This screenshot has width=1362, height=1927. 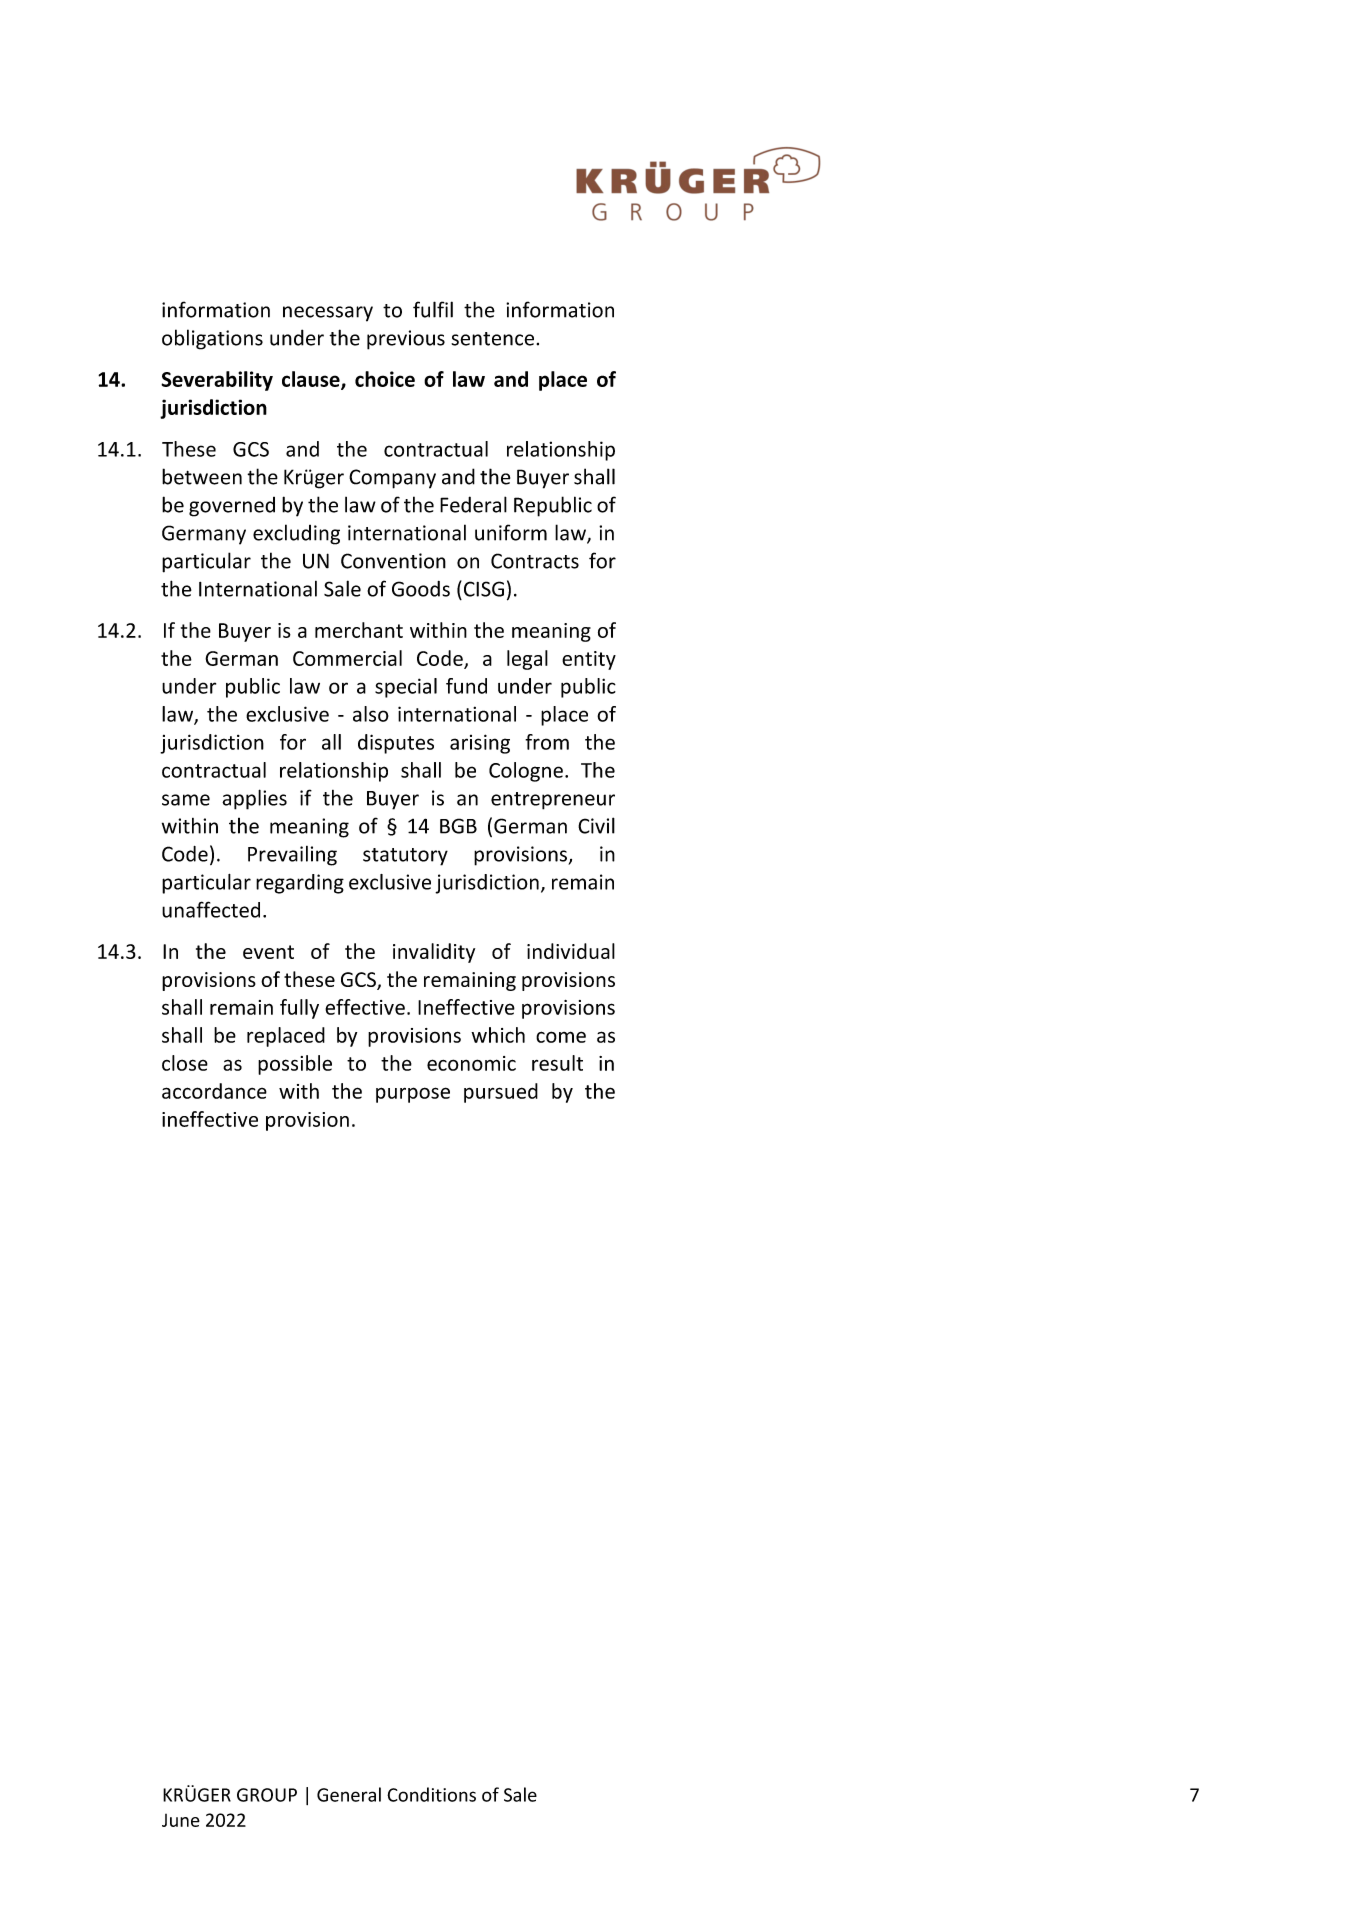 What do you see at coordinates (385, 379) in the screenshot?
I see `choice` at bounding box center [385, 379].
